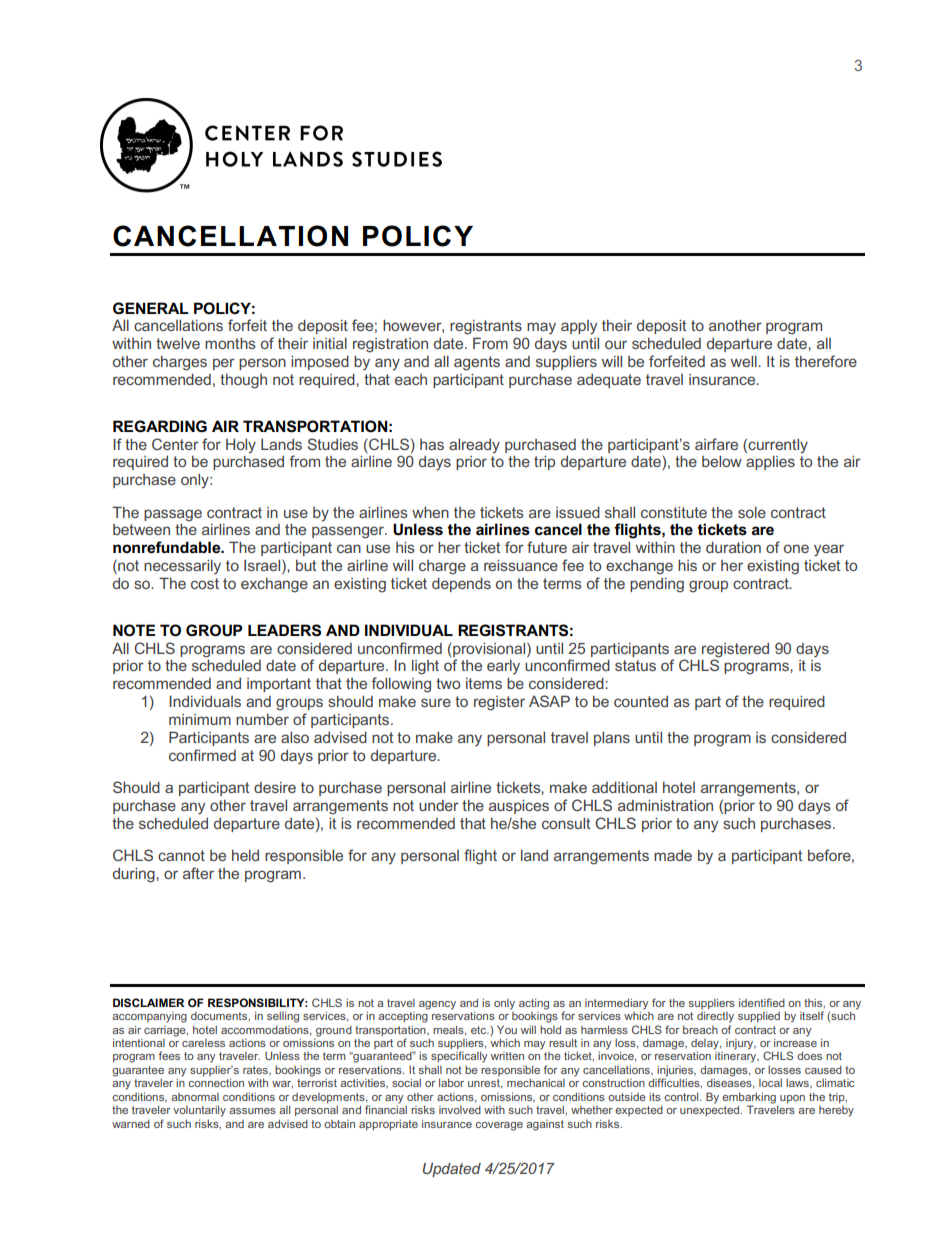  What do you see at coordinates (673, 855) in the screenshot?
I see `made` at bounding box center [673, 855].
